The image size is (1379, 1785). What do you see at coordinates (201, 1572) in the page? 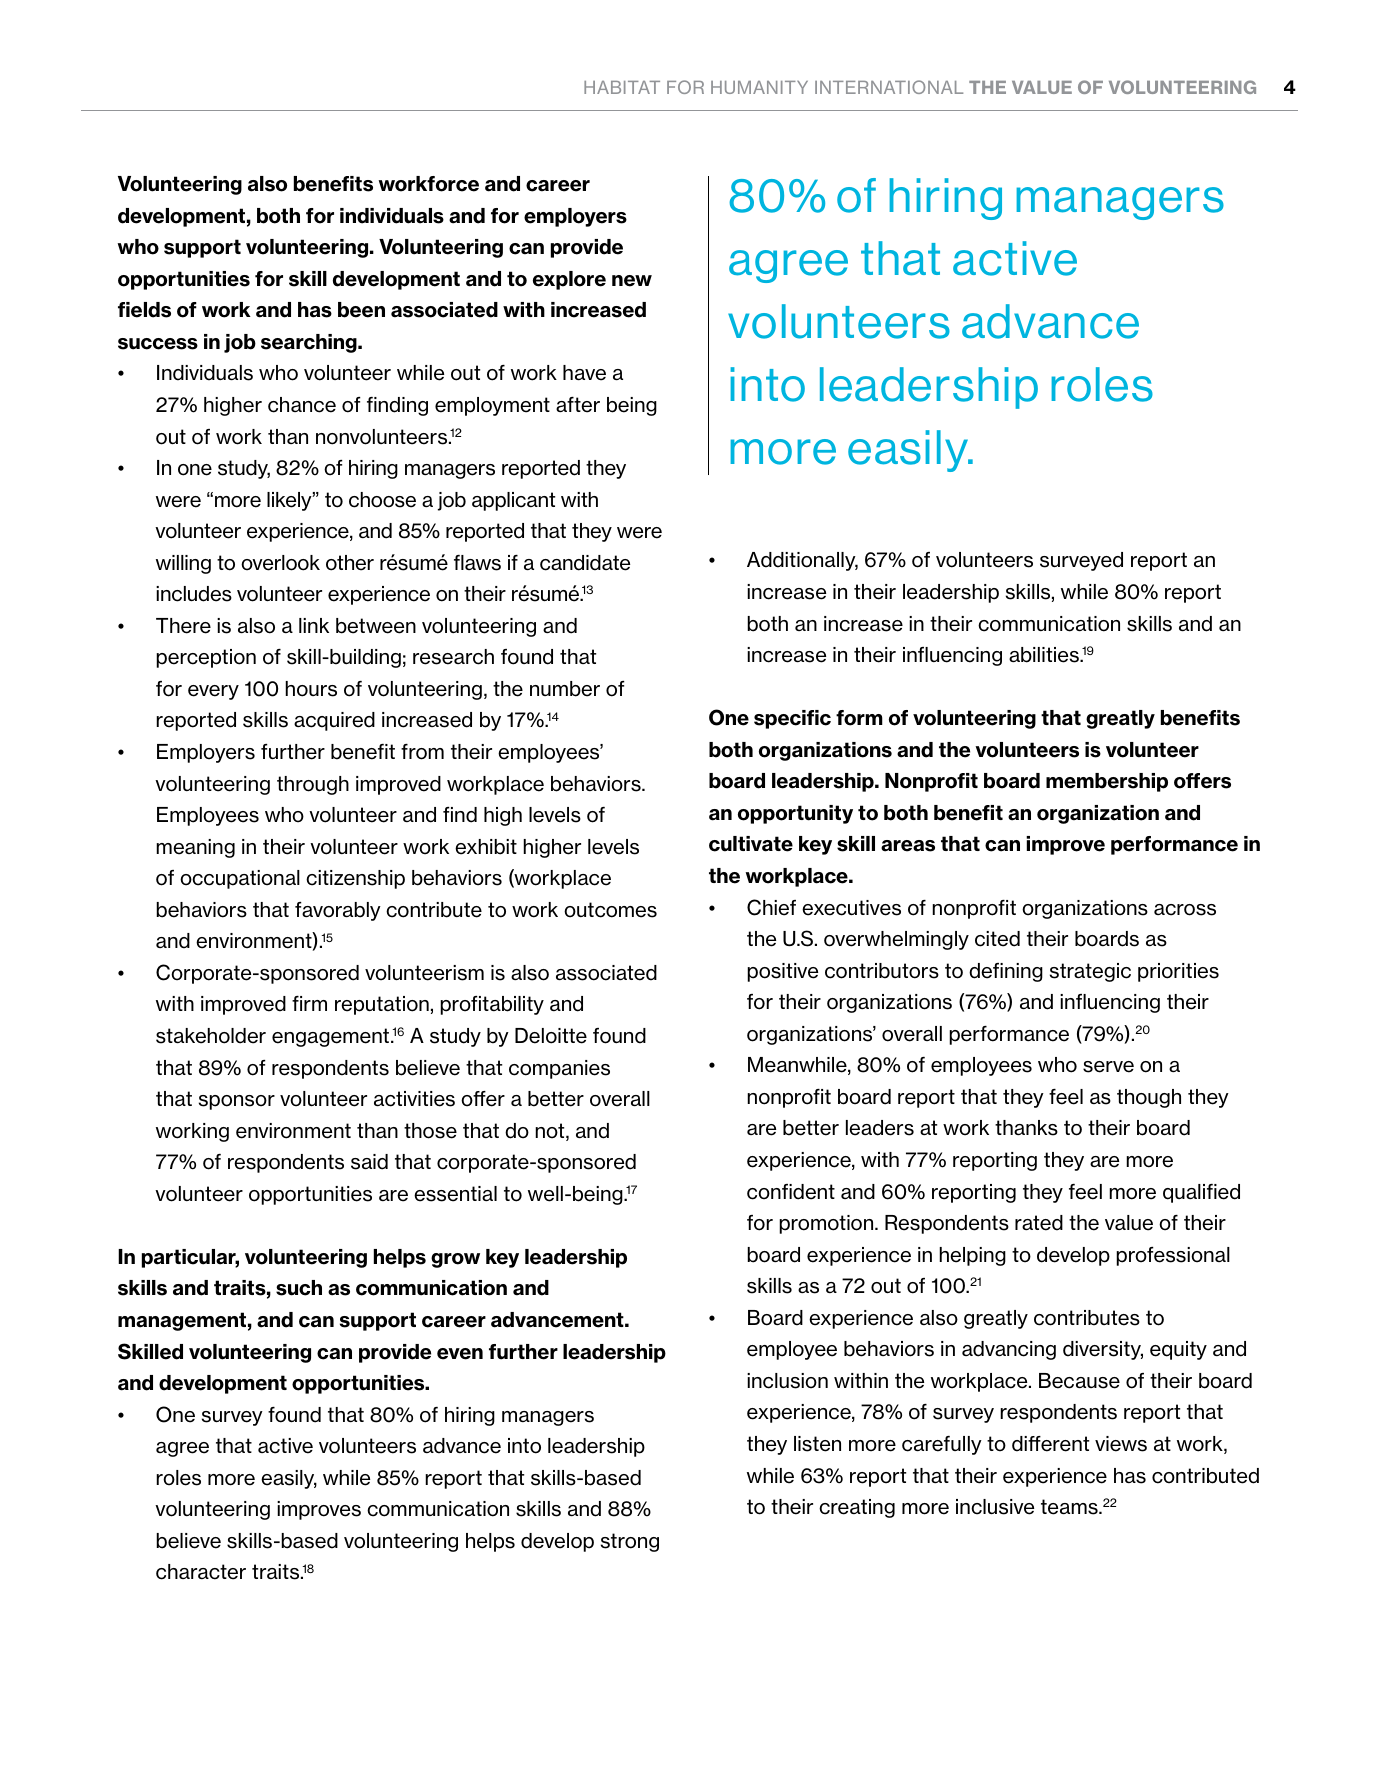
I see `character` at bounding box center [201, 1572].
